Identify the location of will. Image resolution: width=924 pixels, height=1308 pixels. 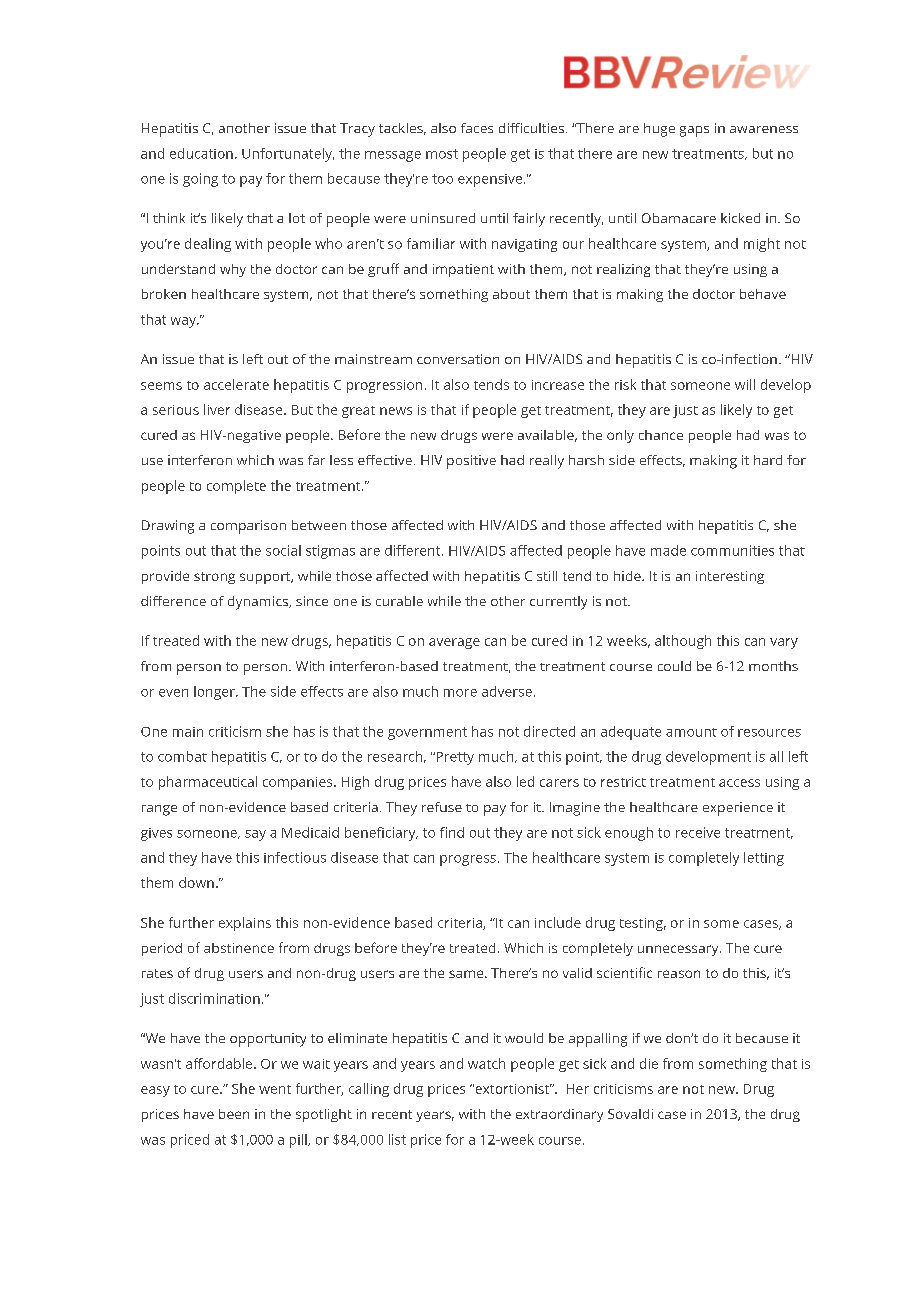
(745, 384).
